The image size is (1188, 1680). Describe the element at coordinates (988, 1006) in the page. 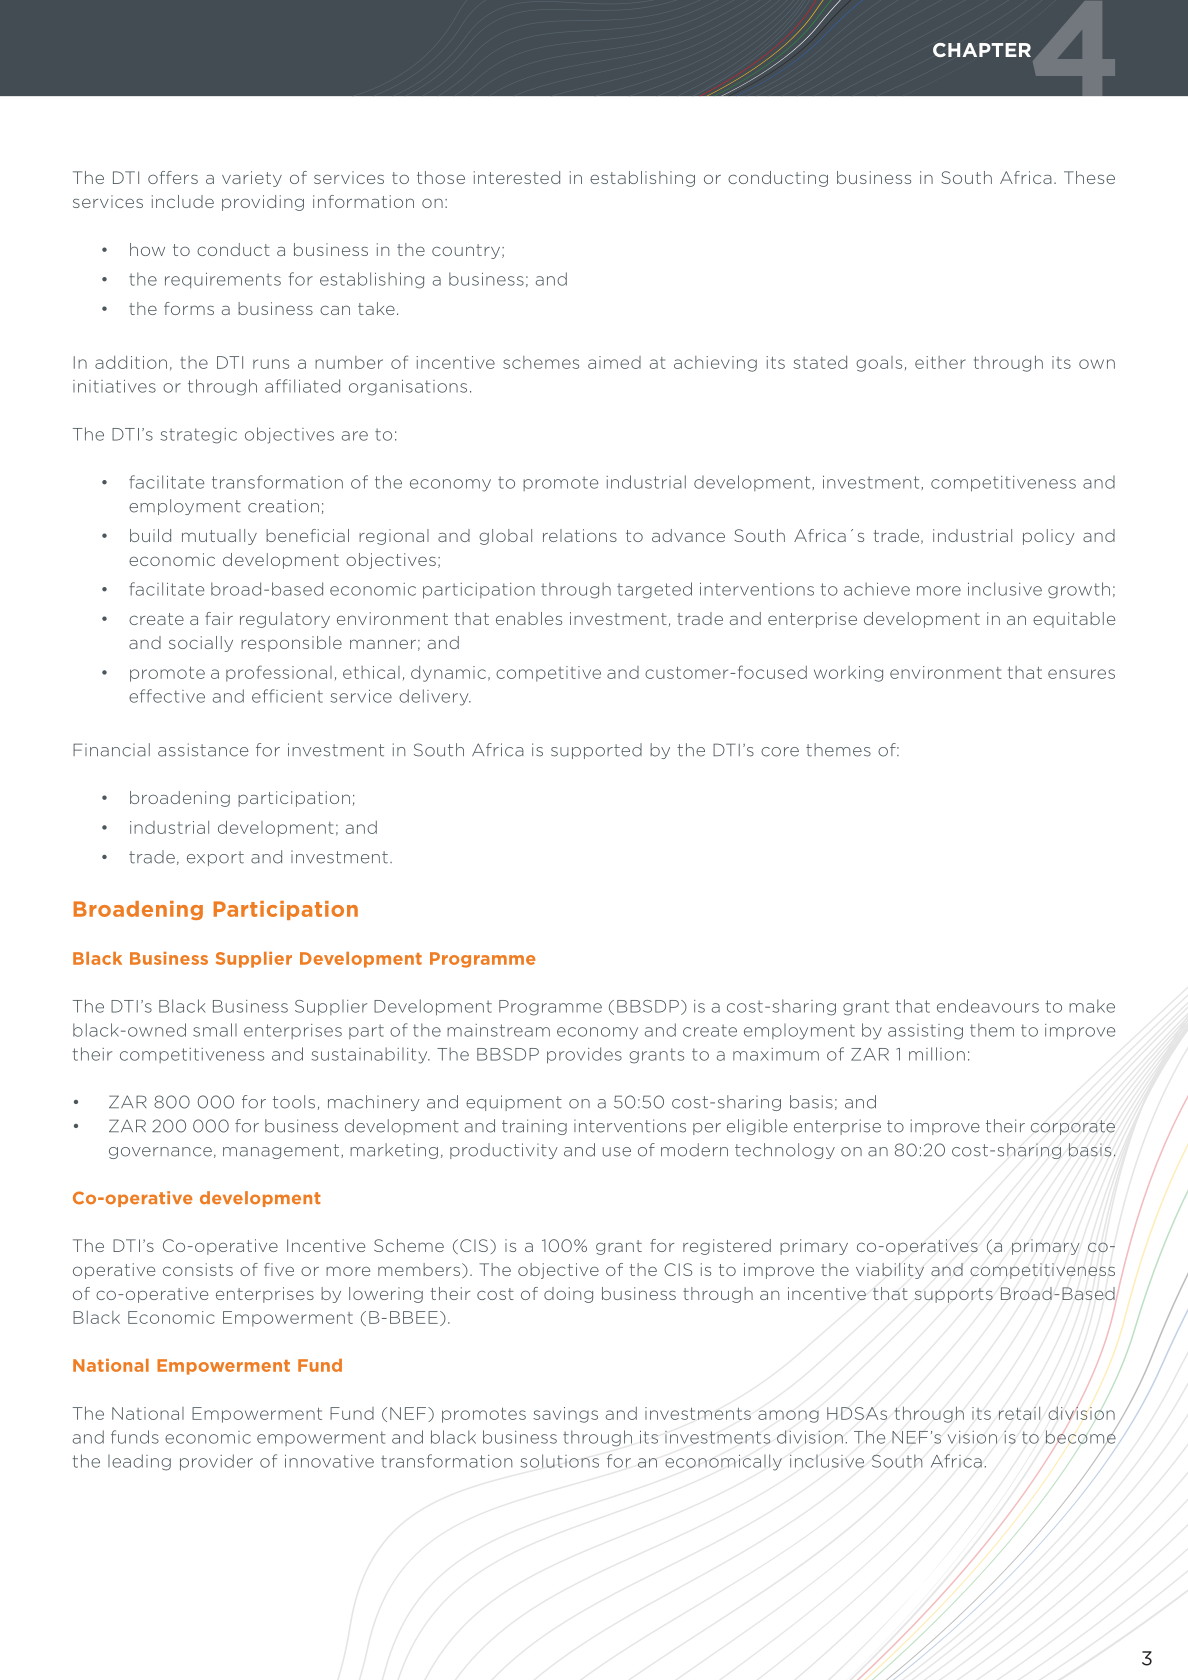

I see `endeavours` at that location.
